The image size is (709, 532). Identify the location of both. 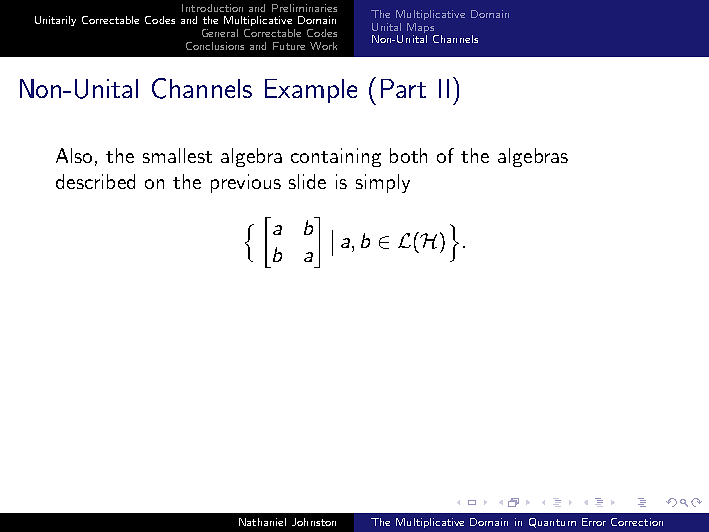
(408, 155).
